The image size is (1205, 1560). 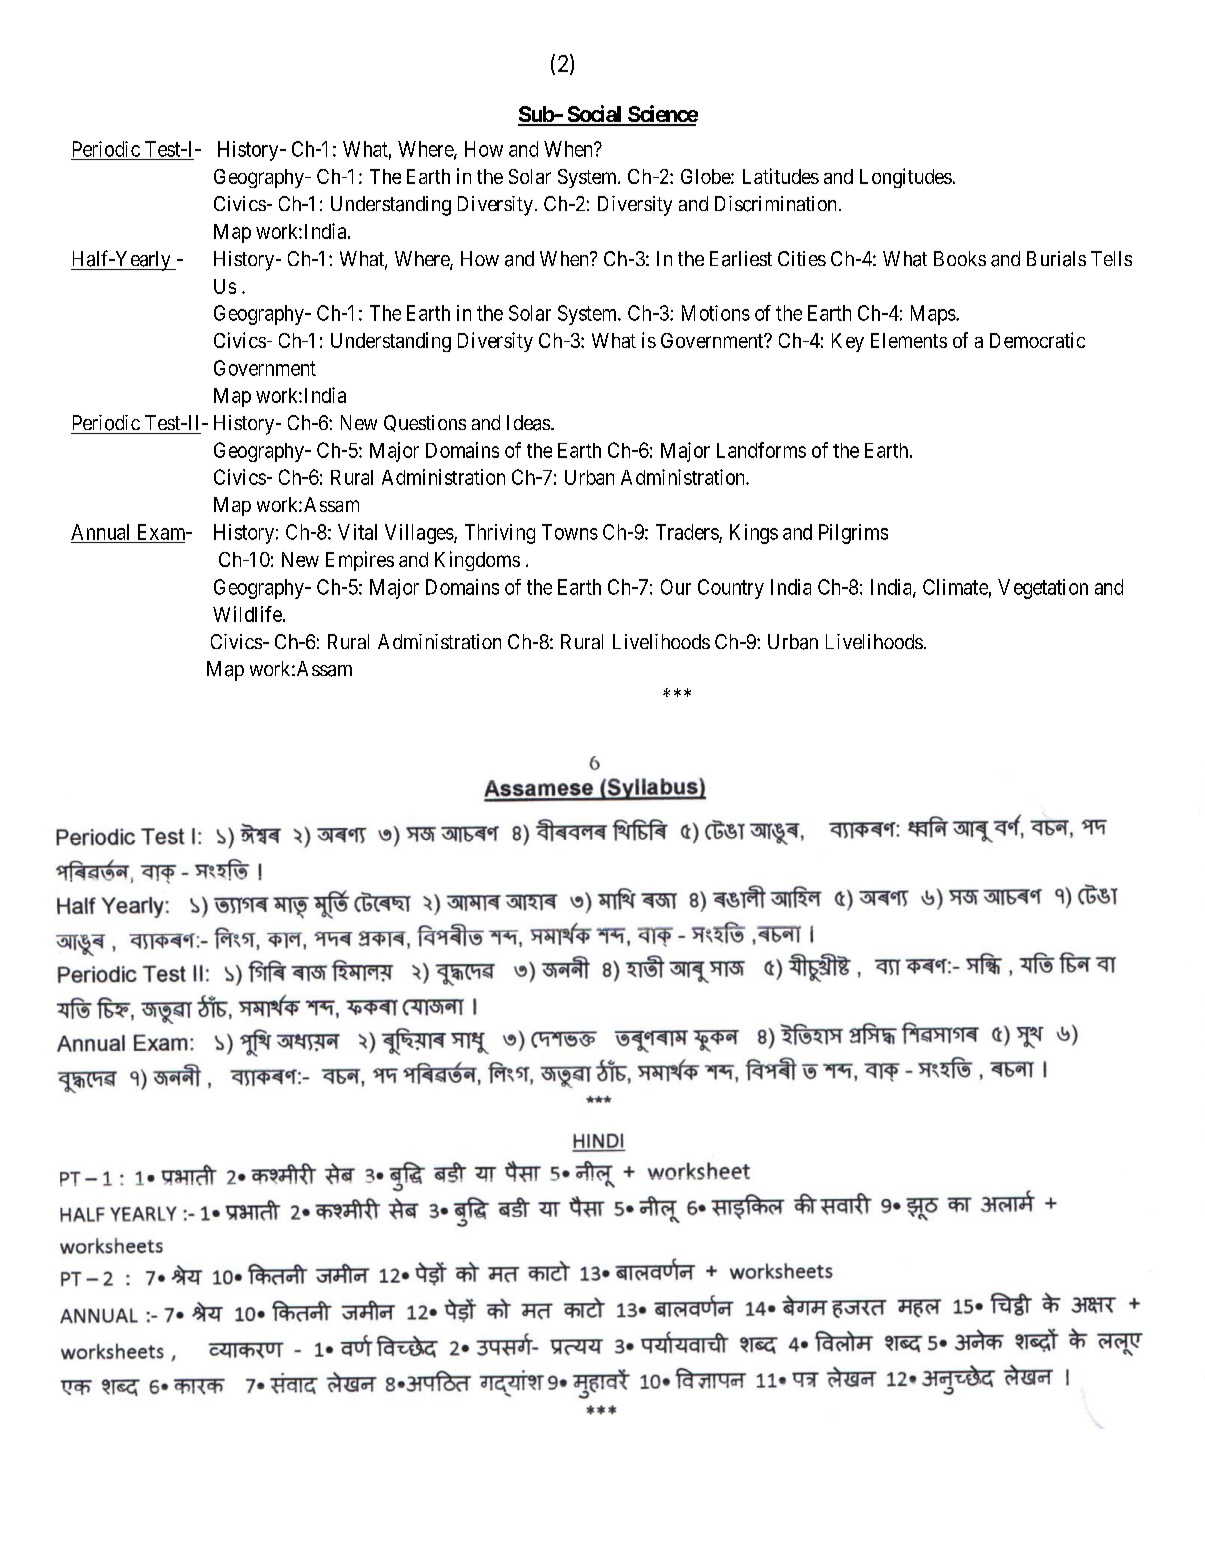 I want to click on Democratic, so click(x=1037, y=340).
